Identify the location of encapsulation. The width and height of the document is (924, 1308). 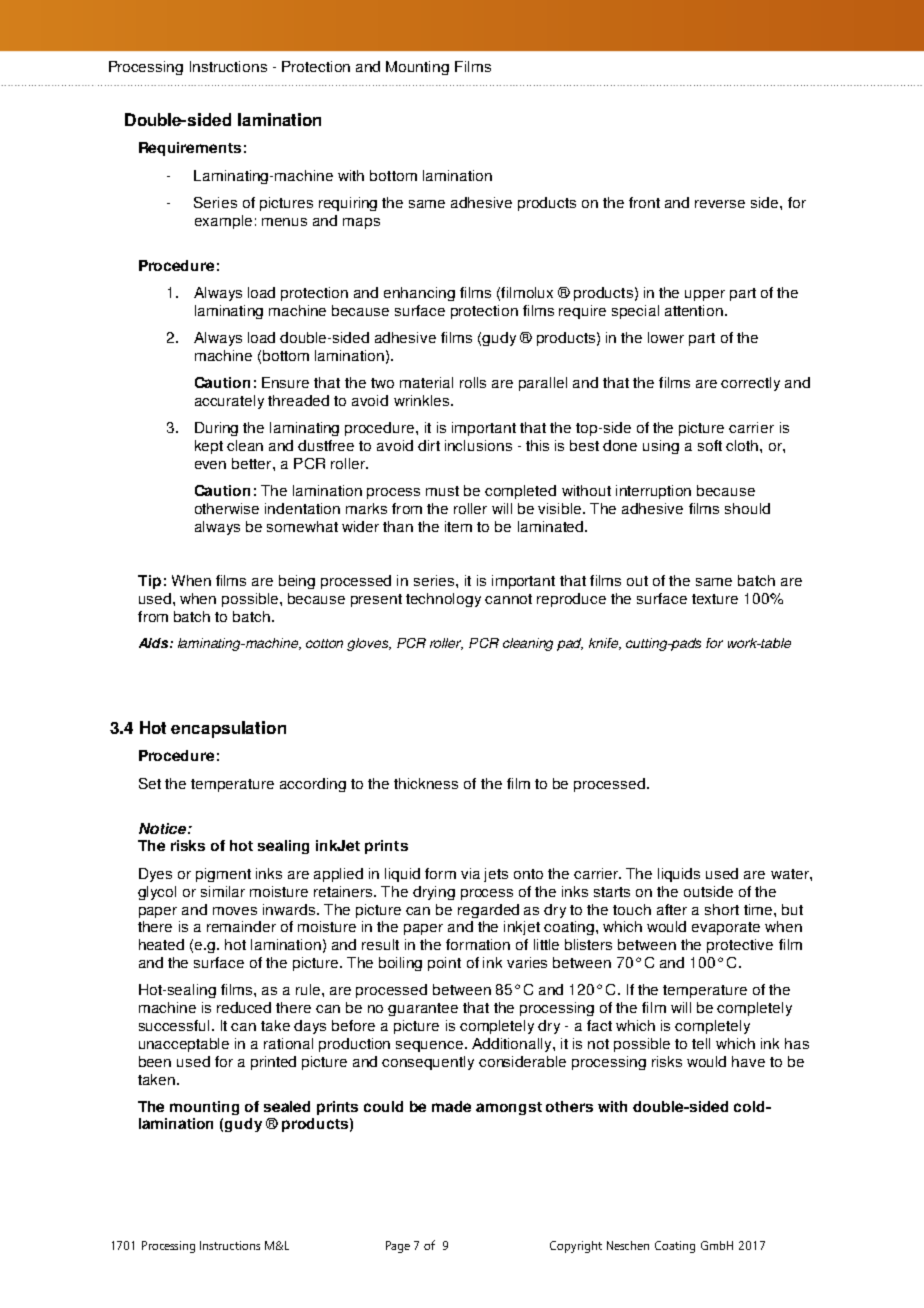
(228, 729).
